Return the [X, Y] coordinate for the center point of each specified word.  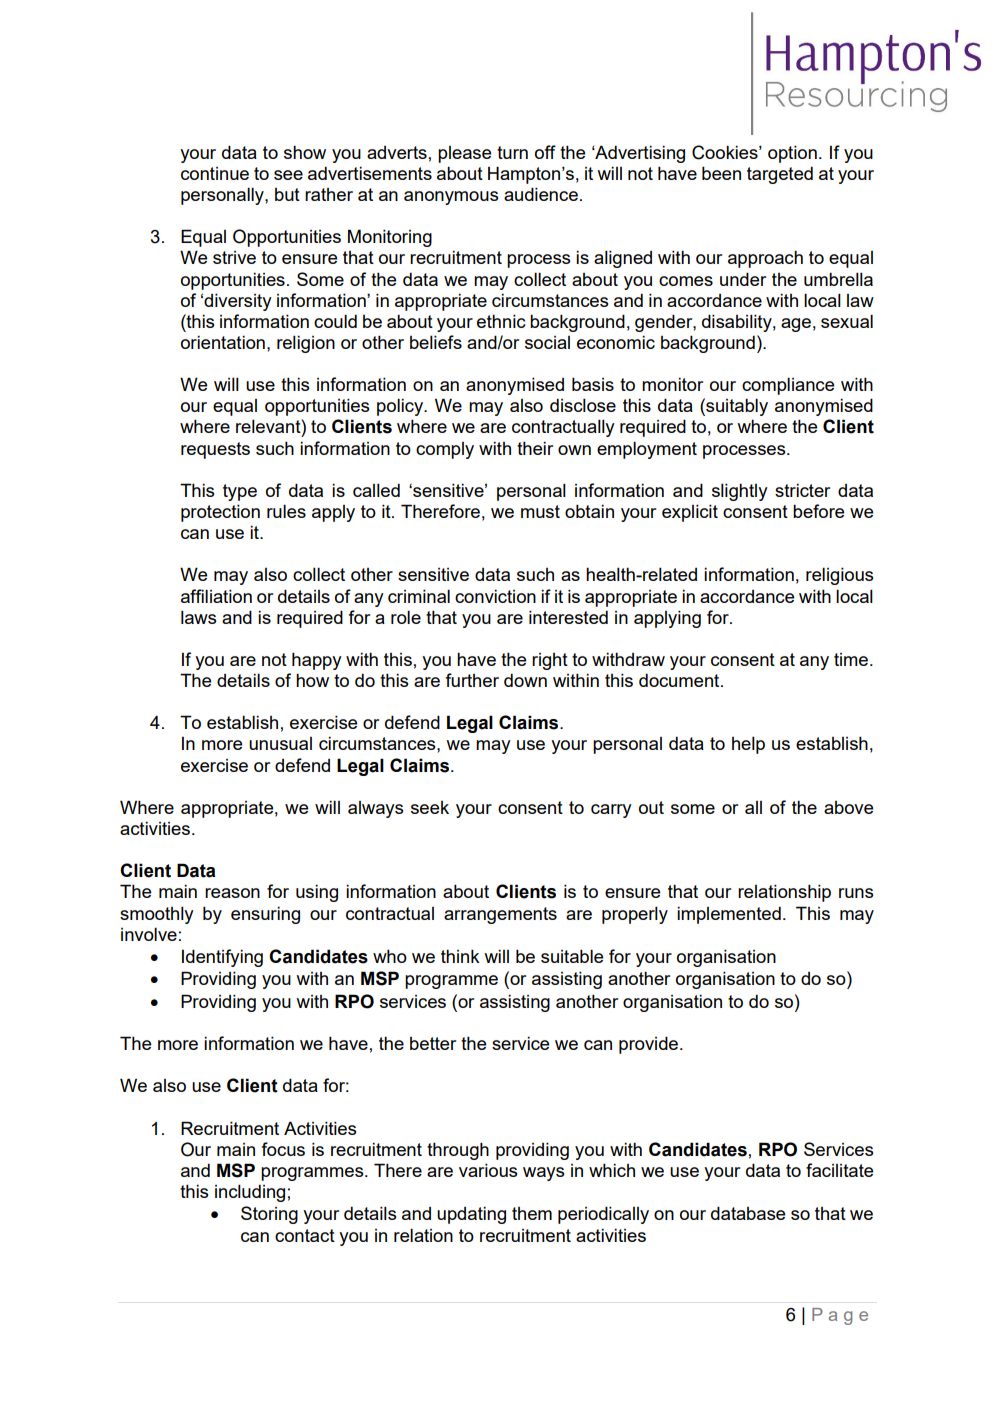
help [748, 745]
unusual [280, 743]
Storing [269, 1215]
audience [541, 194]
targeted [780, 175]
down [525, 680]
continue [215, 173]
